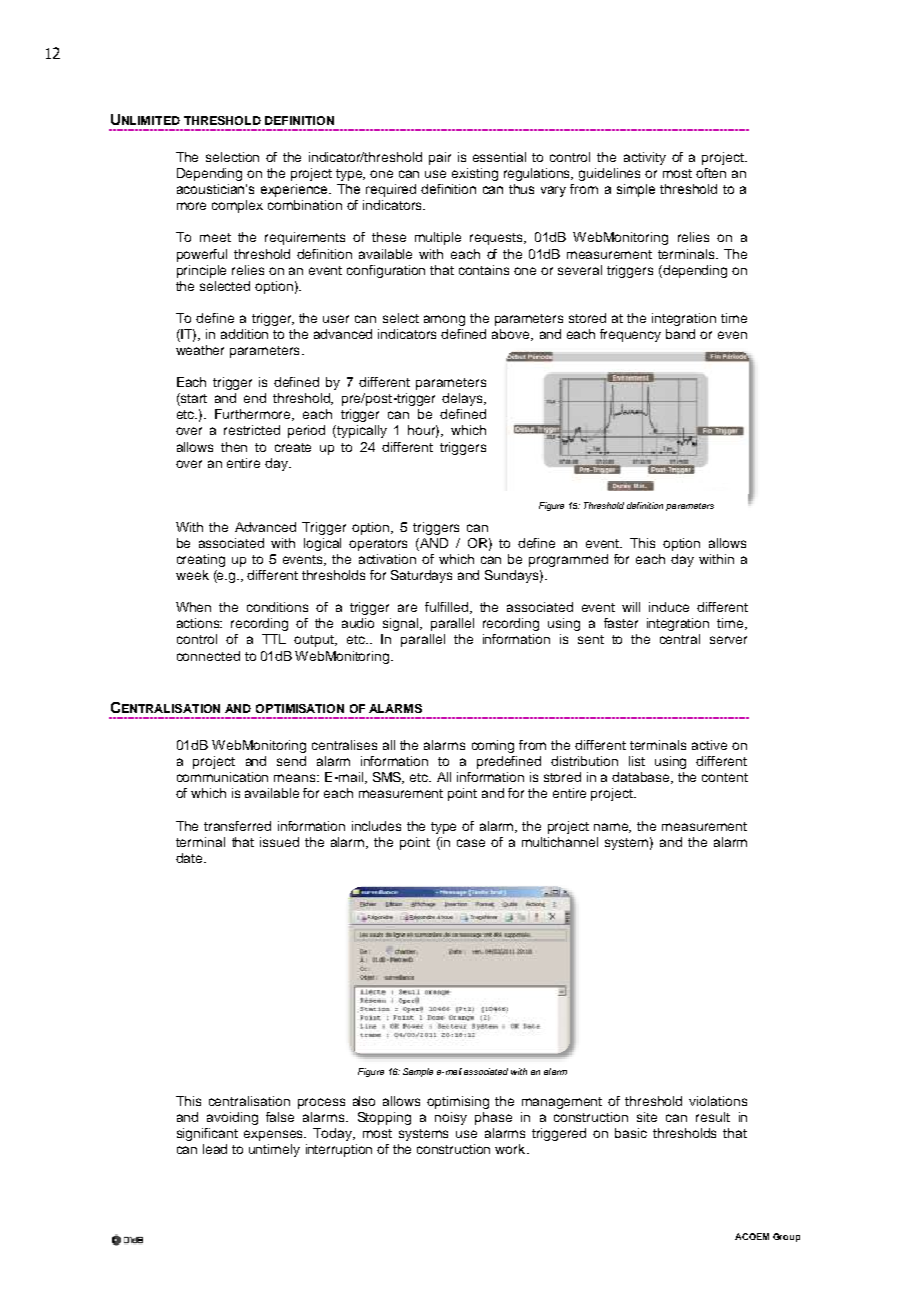 The height and width of the screenshot is (1308, 924). What do you see at coordinates (300, 708) in the screenshot?
I see `OPTIMISATION` at bounding box center [300, 708].
